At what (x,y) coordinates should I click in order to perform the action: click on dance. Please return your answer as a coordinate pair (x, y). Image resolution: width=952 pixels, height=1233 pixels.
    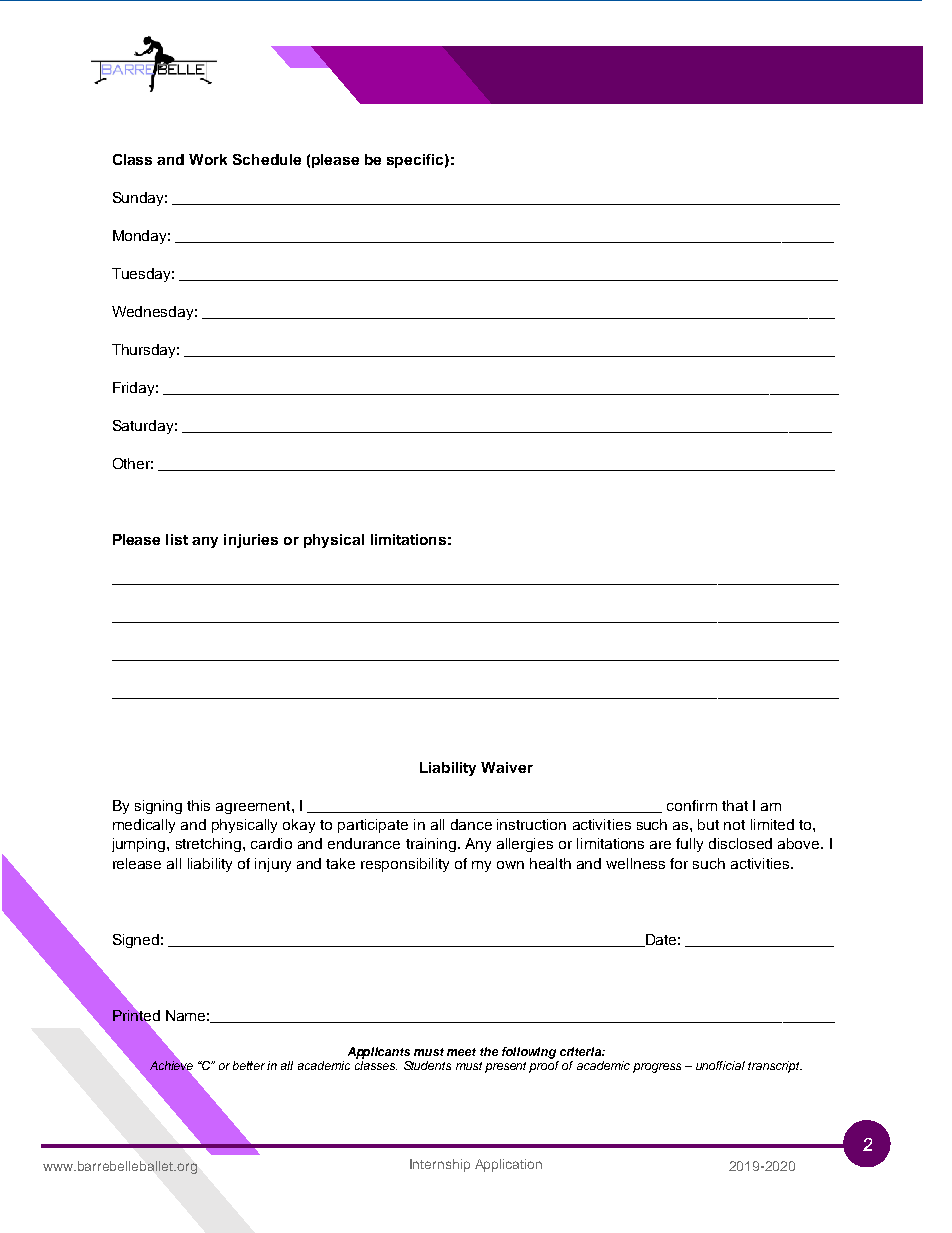
    Looking at the image, I should click on (471, 824).
